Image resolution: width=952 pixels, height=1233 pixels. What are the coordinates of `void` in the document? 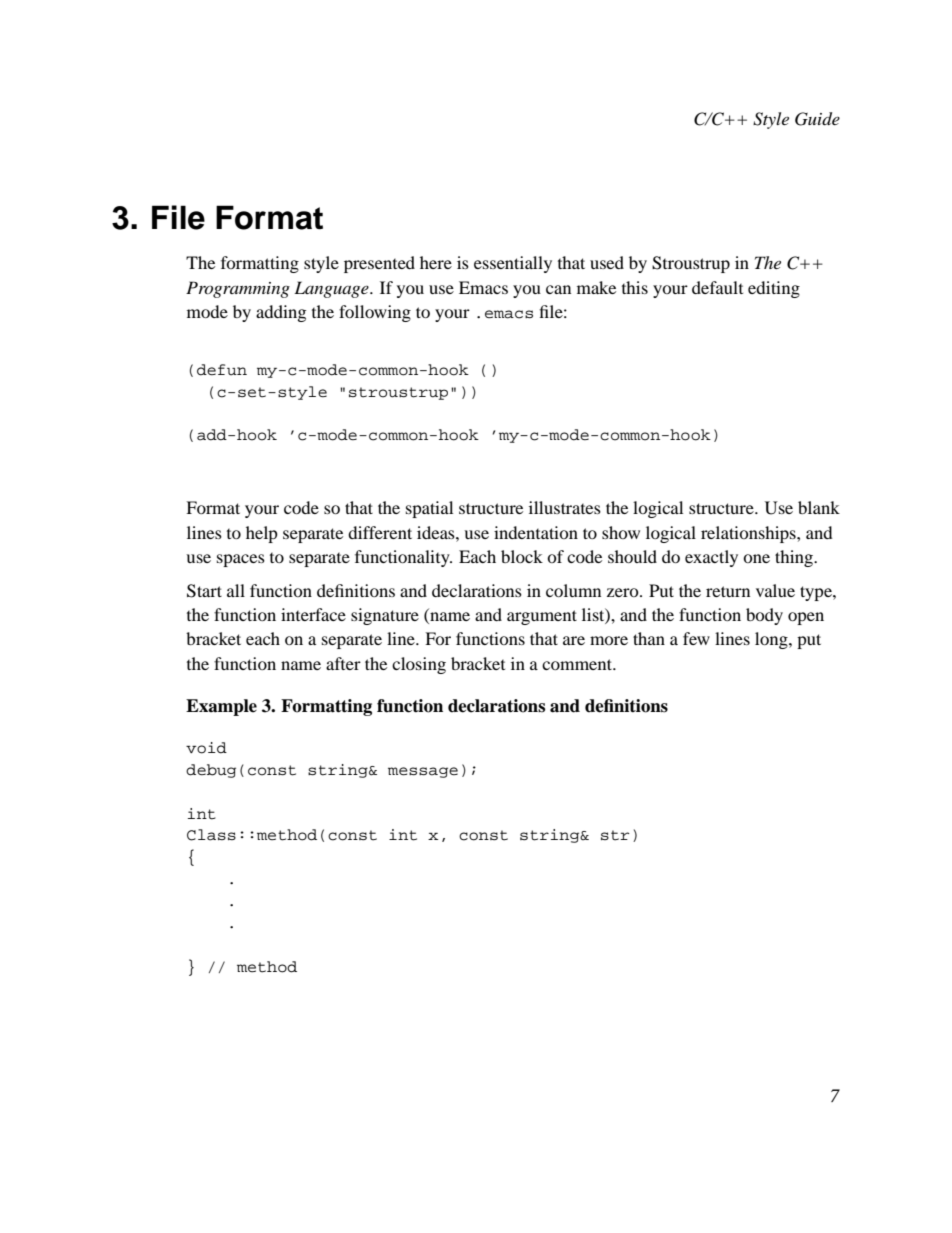 It's located at (206, 748).
